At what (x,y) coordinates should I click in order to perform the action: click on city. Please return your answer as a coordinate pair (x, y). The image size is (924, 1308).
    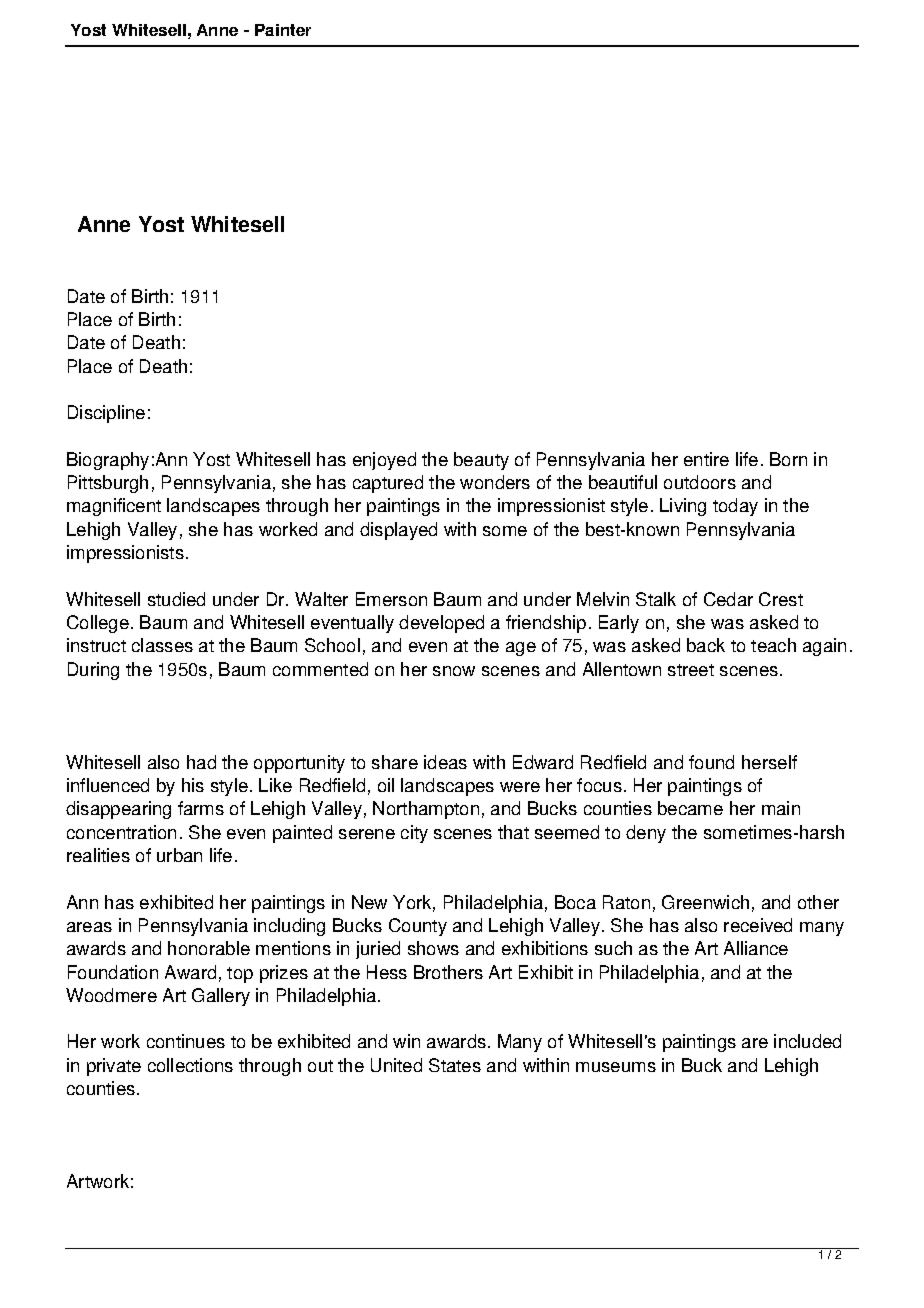
    Looking at the image, I should click on (414, 834).
